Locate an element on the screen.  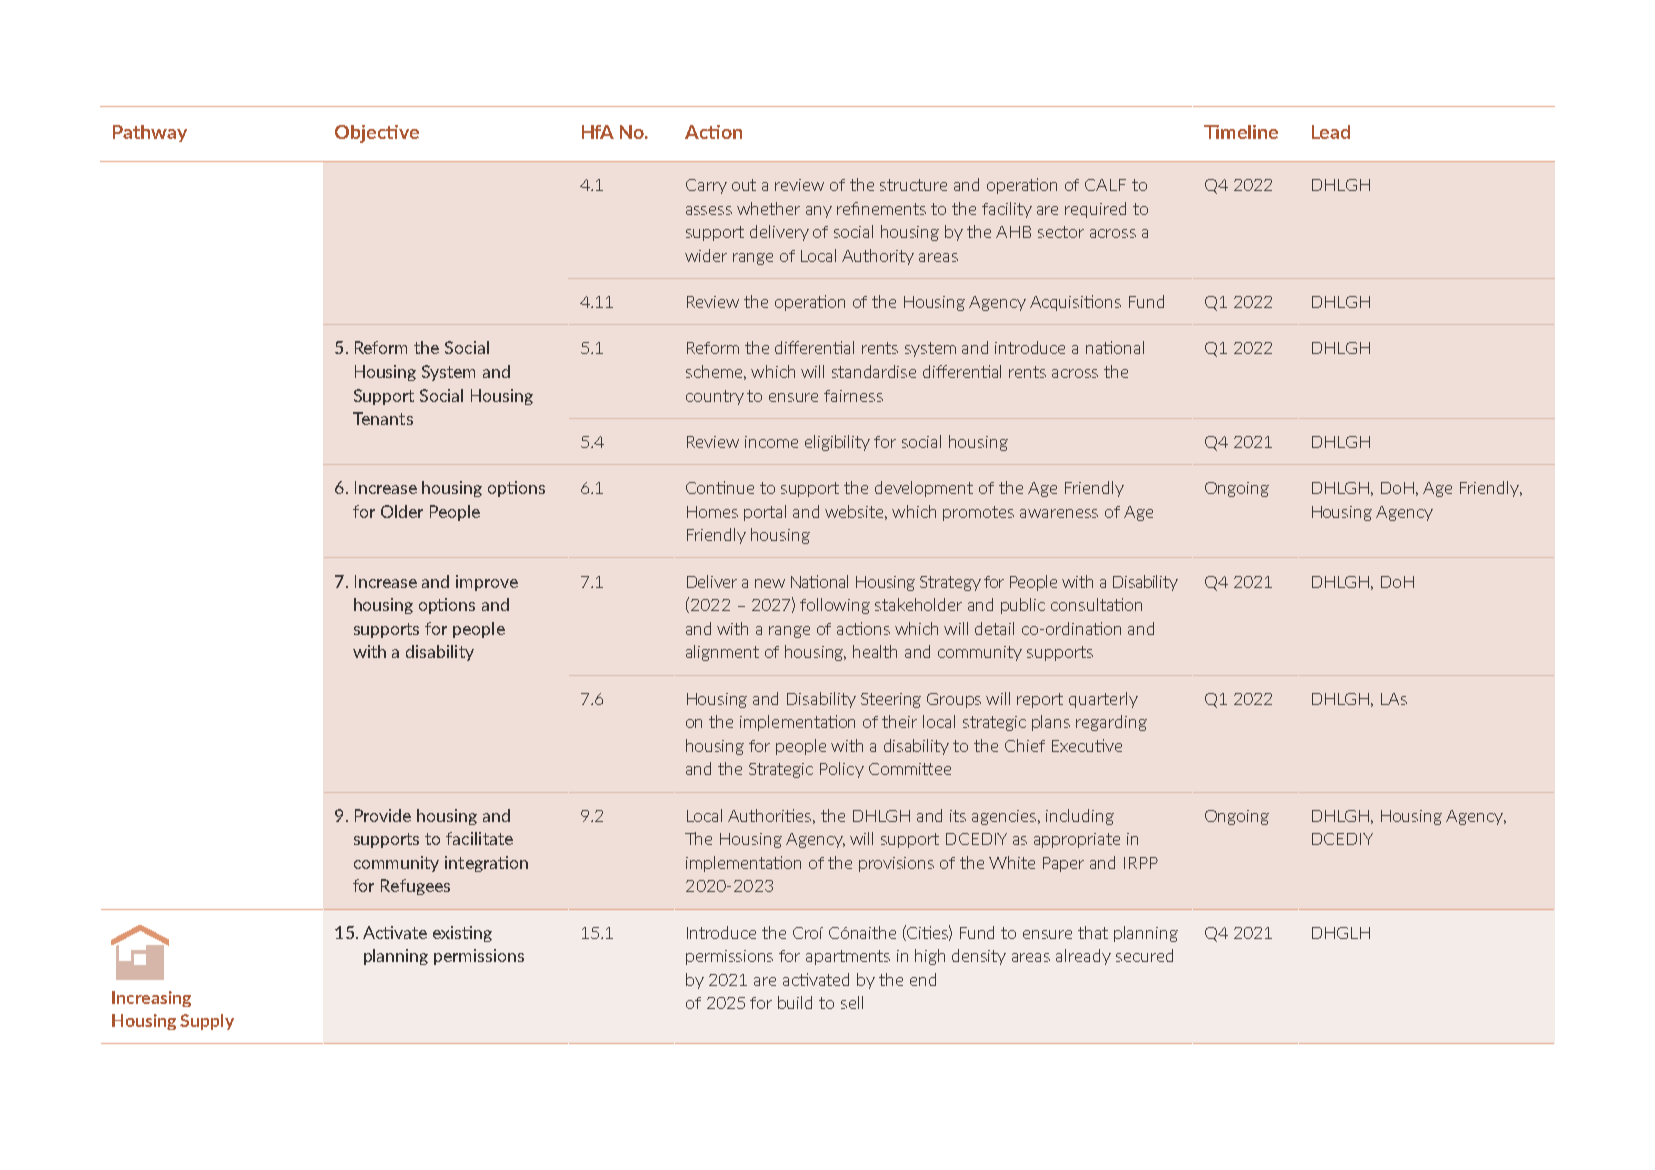
income is located at coordinates (771, 442).
